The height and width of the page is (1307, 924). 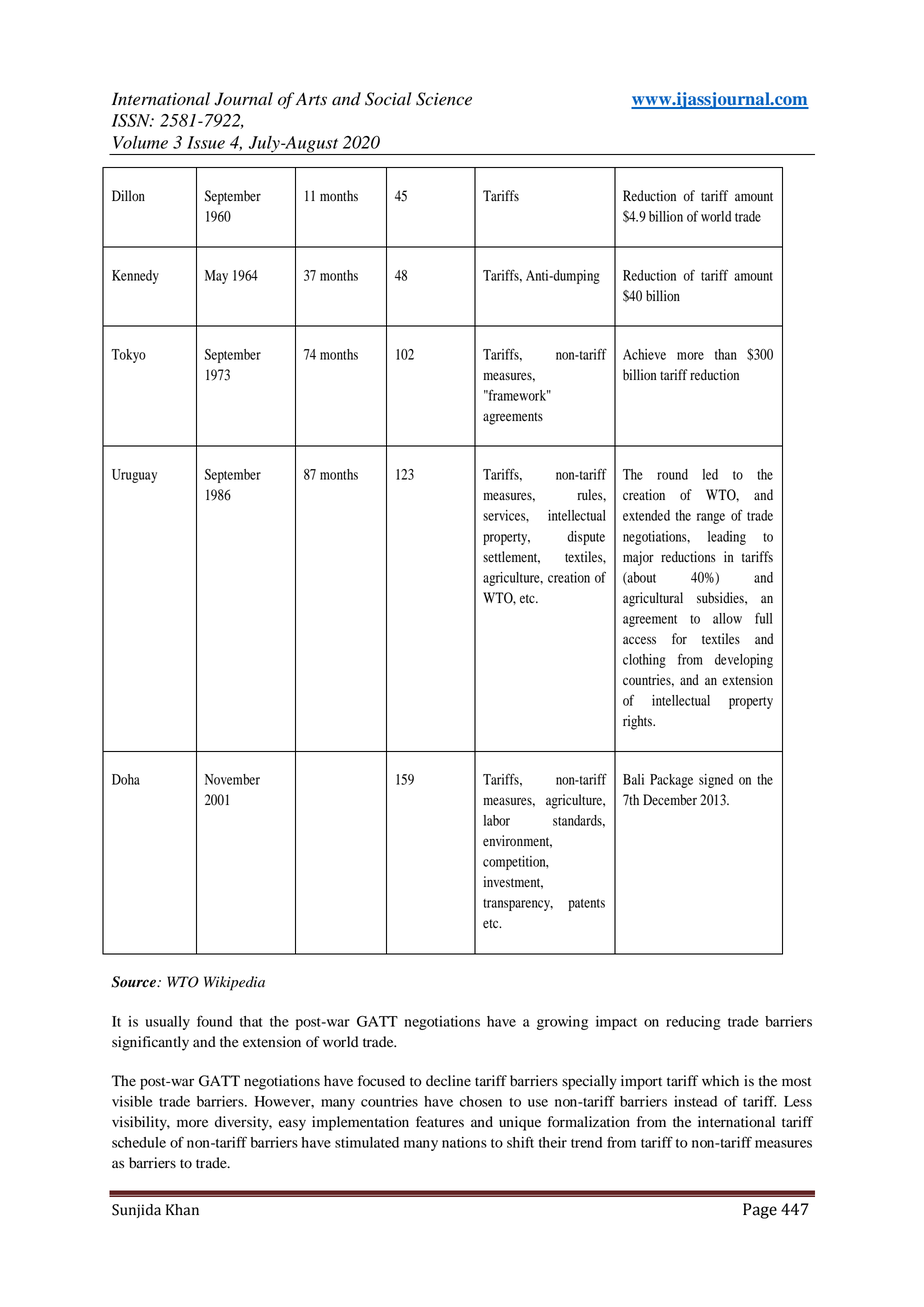 What do you see at coordinates (464, 1142) in the page?
I see `nations` at bounding box center [464, 1142].
